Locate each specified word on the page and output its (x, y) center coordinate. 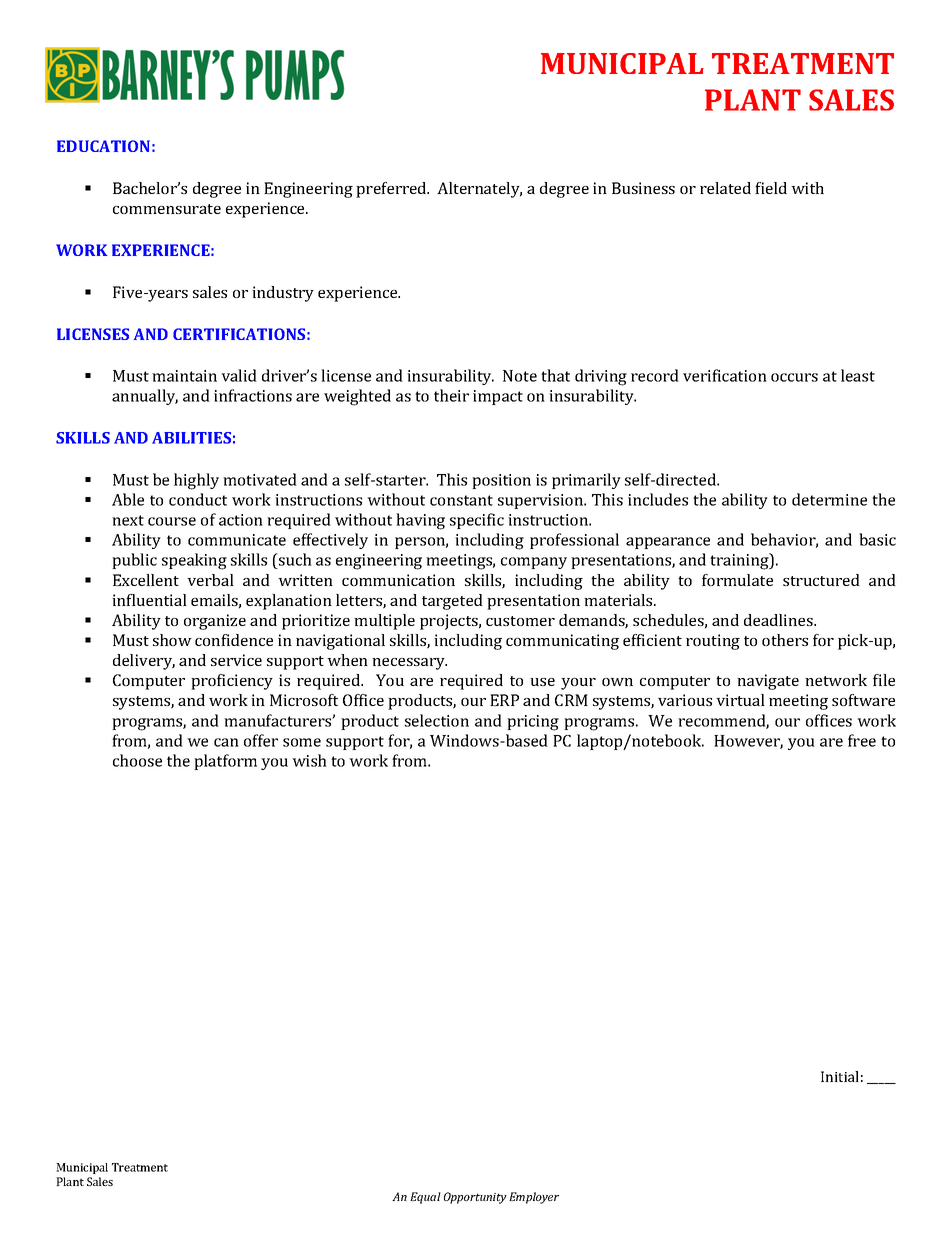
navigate (768, 682)
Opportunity (475, 1198)
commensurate (167, 209)
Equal (425, 1198)
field (771, 188)
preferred (392, 190)
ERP (504, 700)
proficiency (232, 682)
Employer (534, 1198)
